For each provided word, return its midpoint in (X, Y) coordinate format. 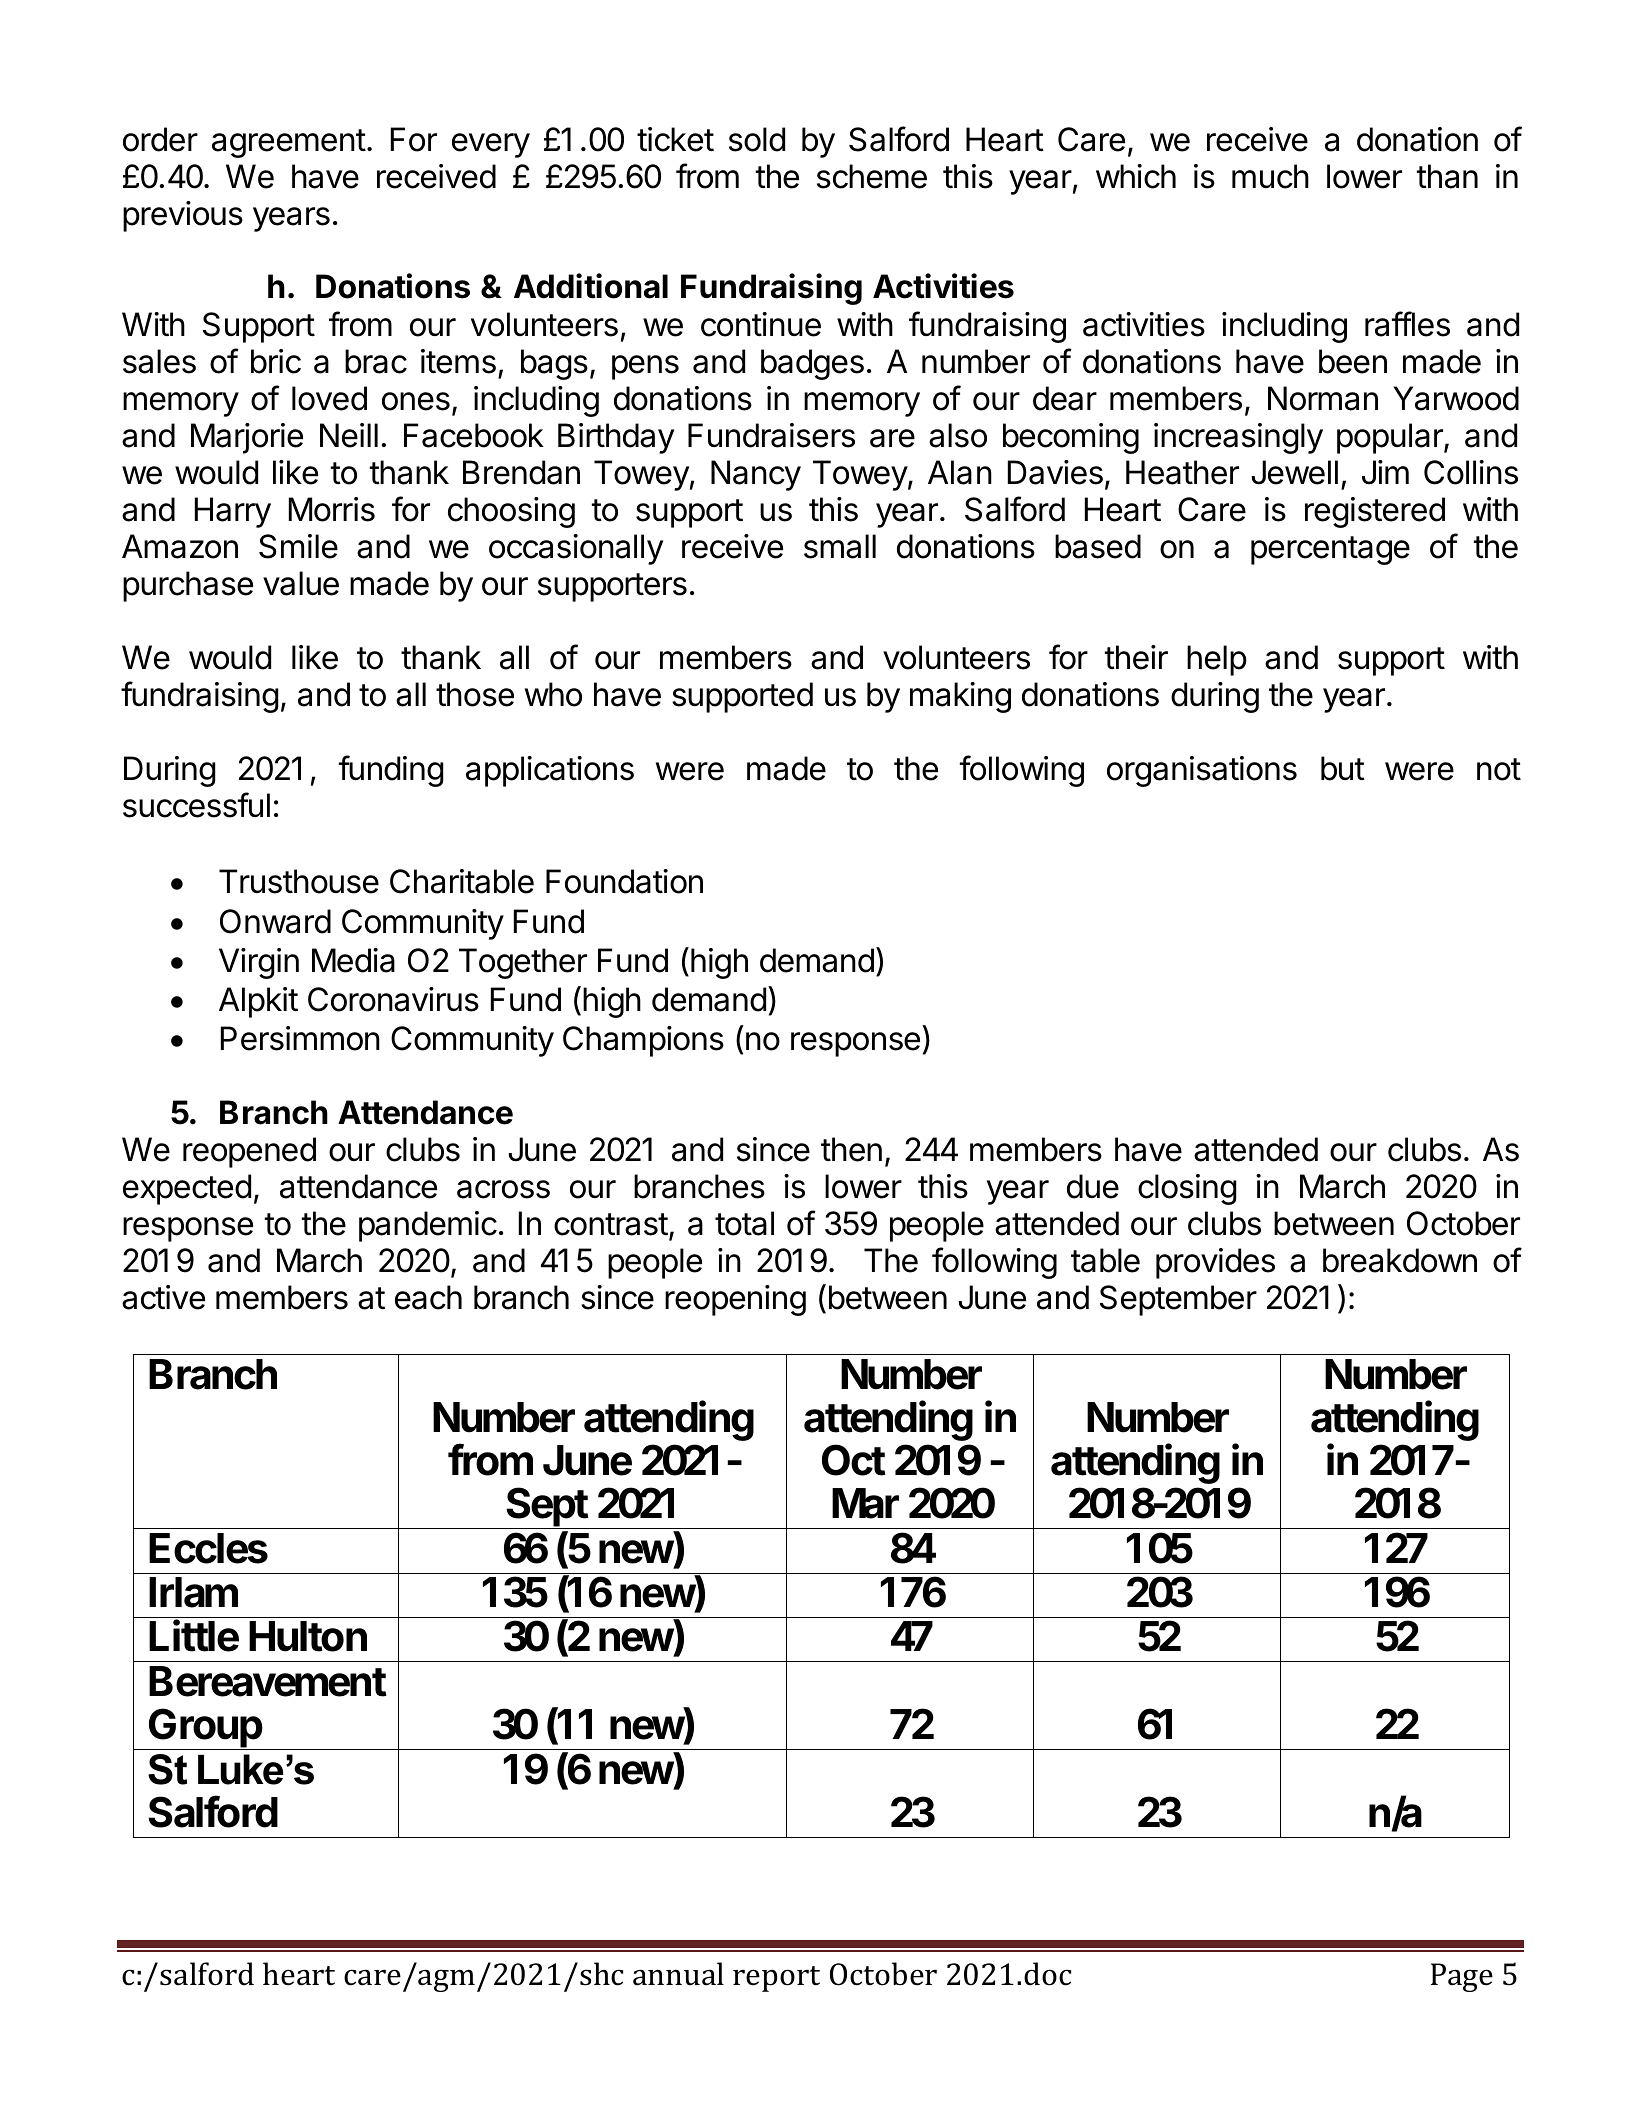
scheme (872, 176)
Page (1462, 1977)
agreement (289, 143)
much (1270, 176)
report (776, 1979)
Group (205, 1729)
